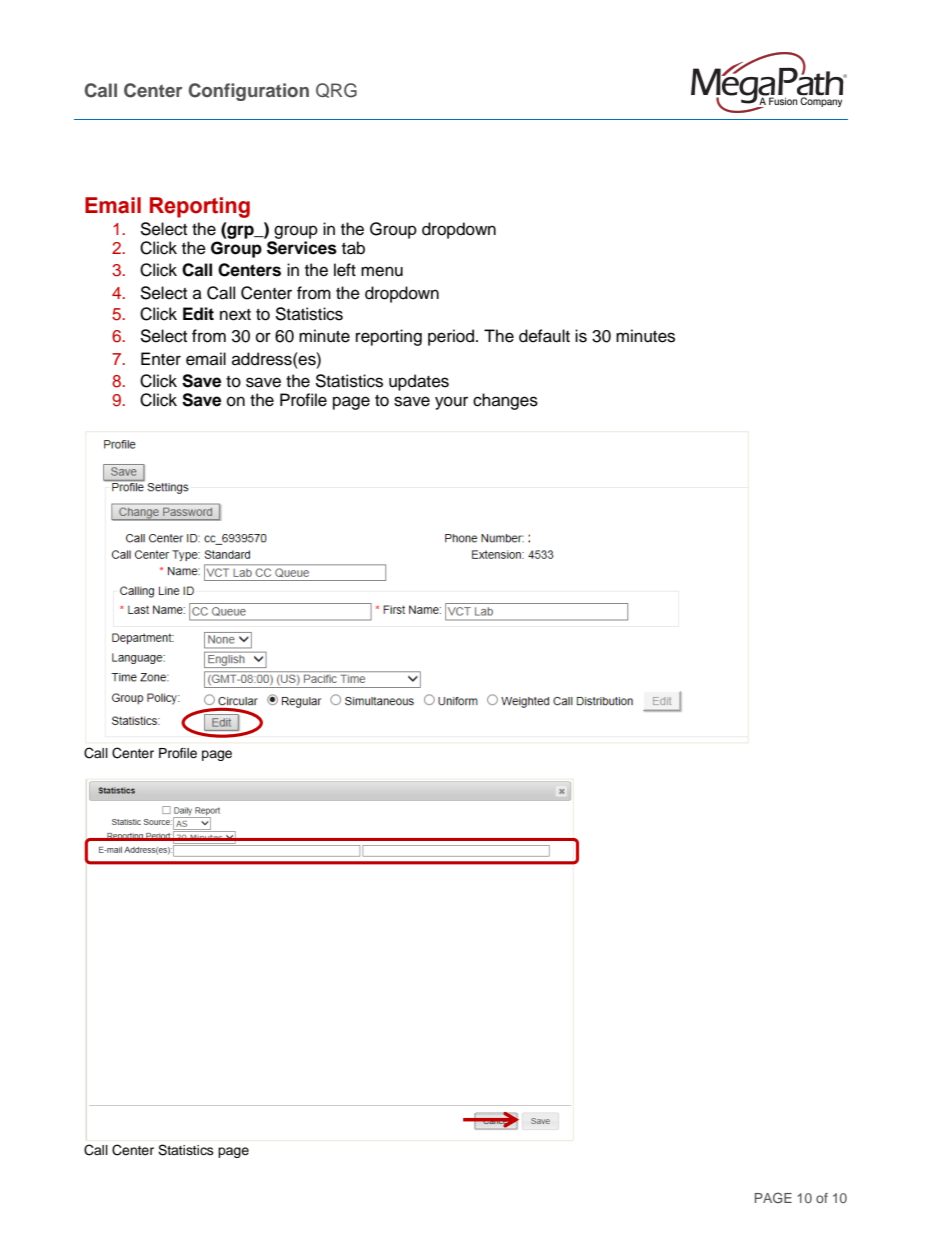 The image size is (952, 1233). I want to click on menu, so click(382, 271).
